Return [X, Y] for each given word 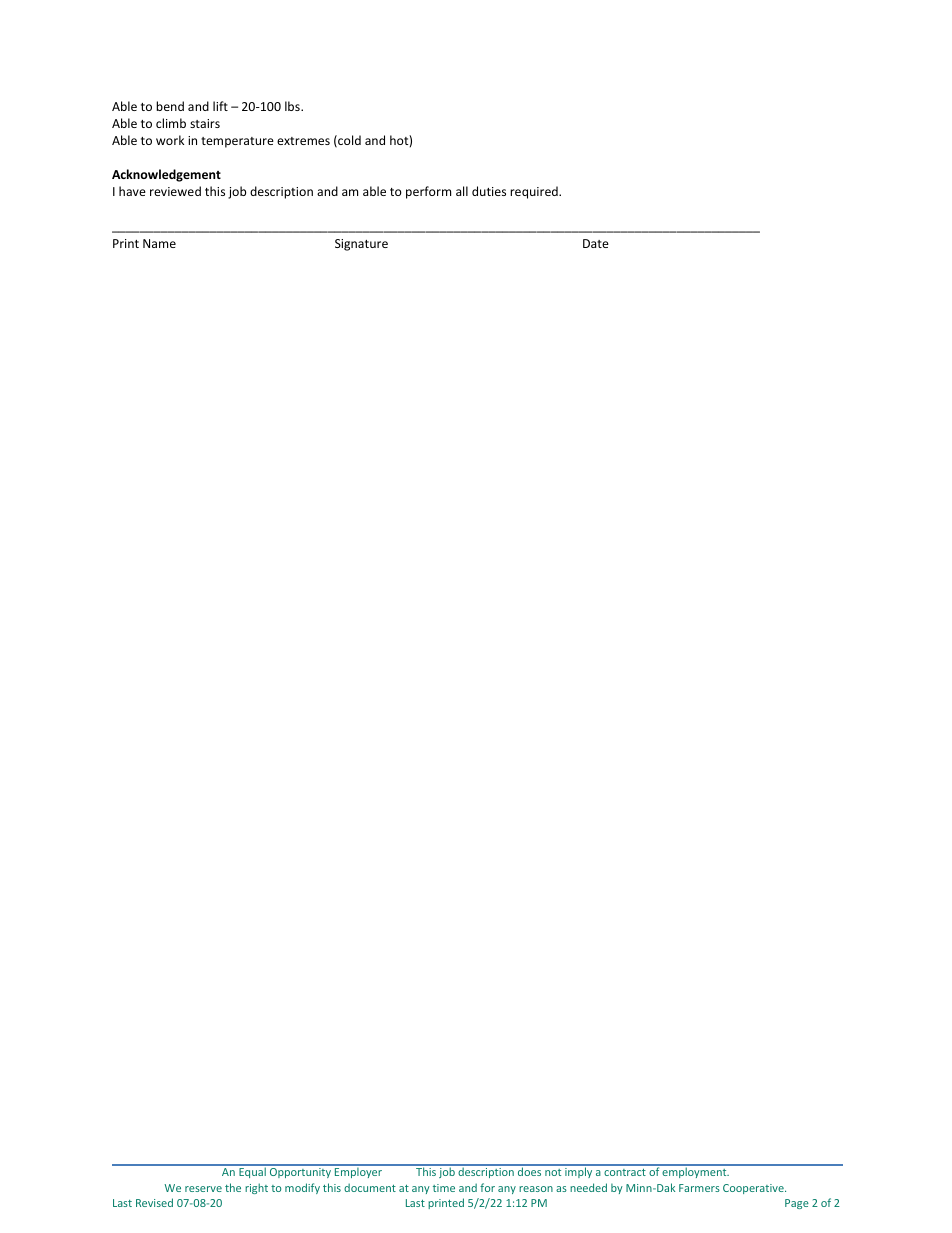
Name [159, 243]
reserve [203, 1189]
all [462, 191]
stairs [205, 123]
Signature [361, 245]
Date [596, 243]
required [535, 192]
